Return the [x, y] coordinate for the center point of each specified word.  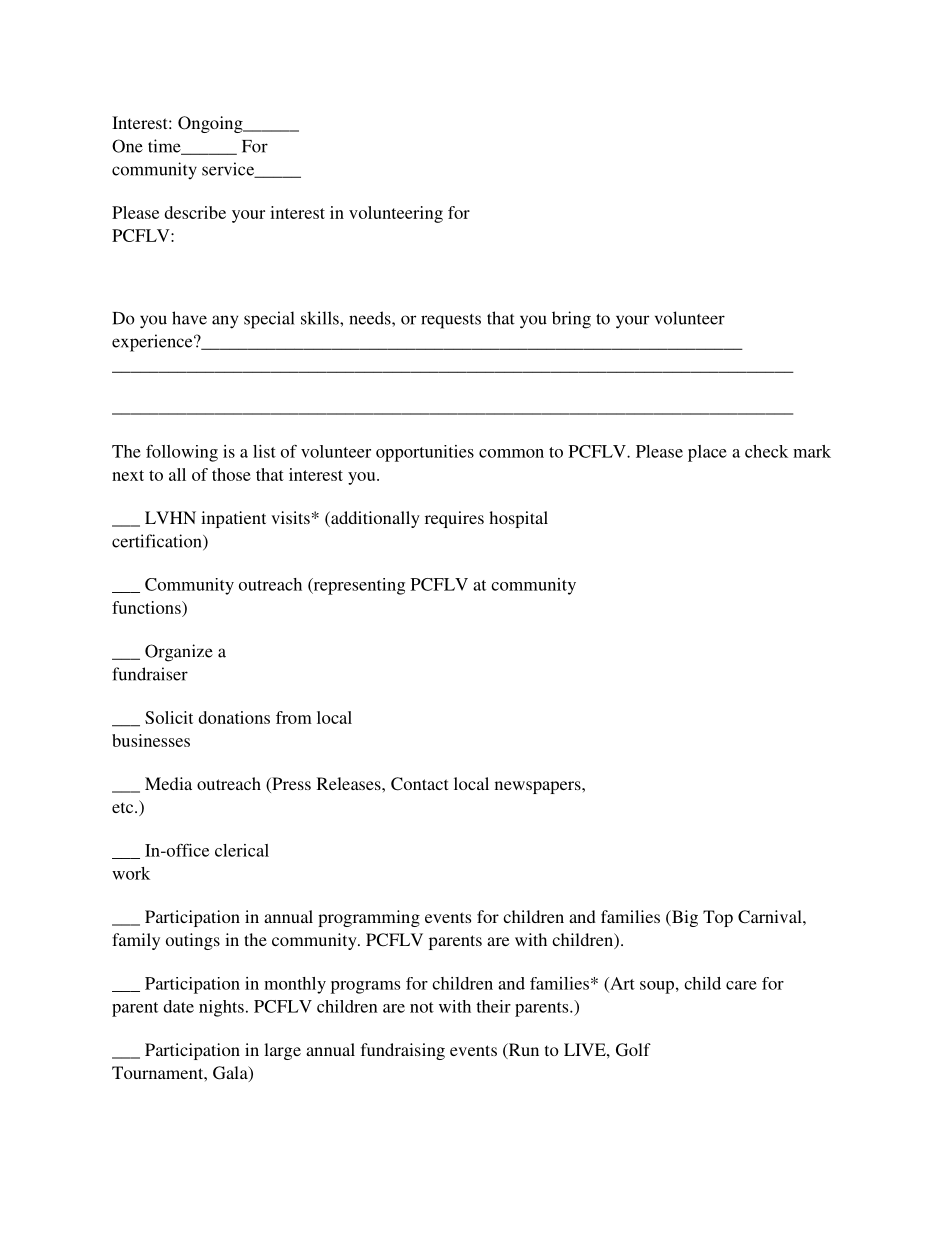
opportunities [425, 453]
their [493, 1006]
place [707, 453]
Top [718, 918]
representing [358, 586]
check [766, 451]
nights [221, 1008]
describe [195, 212]
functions [147, 607]
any [225, 322]
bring [571, 320]
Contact [419, 784]
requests [451, 321]
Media [168, 783]
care [741, 985]
